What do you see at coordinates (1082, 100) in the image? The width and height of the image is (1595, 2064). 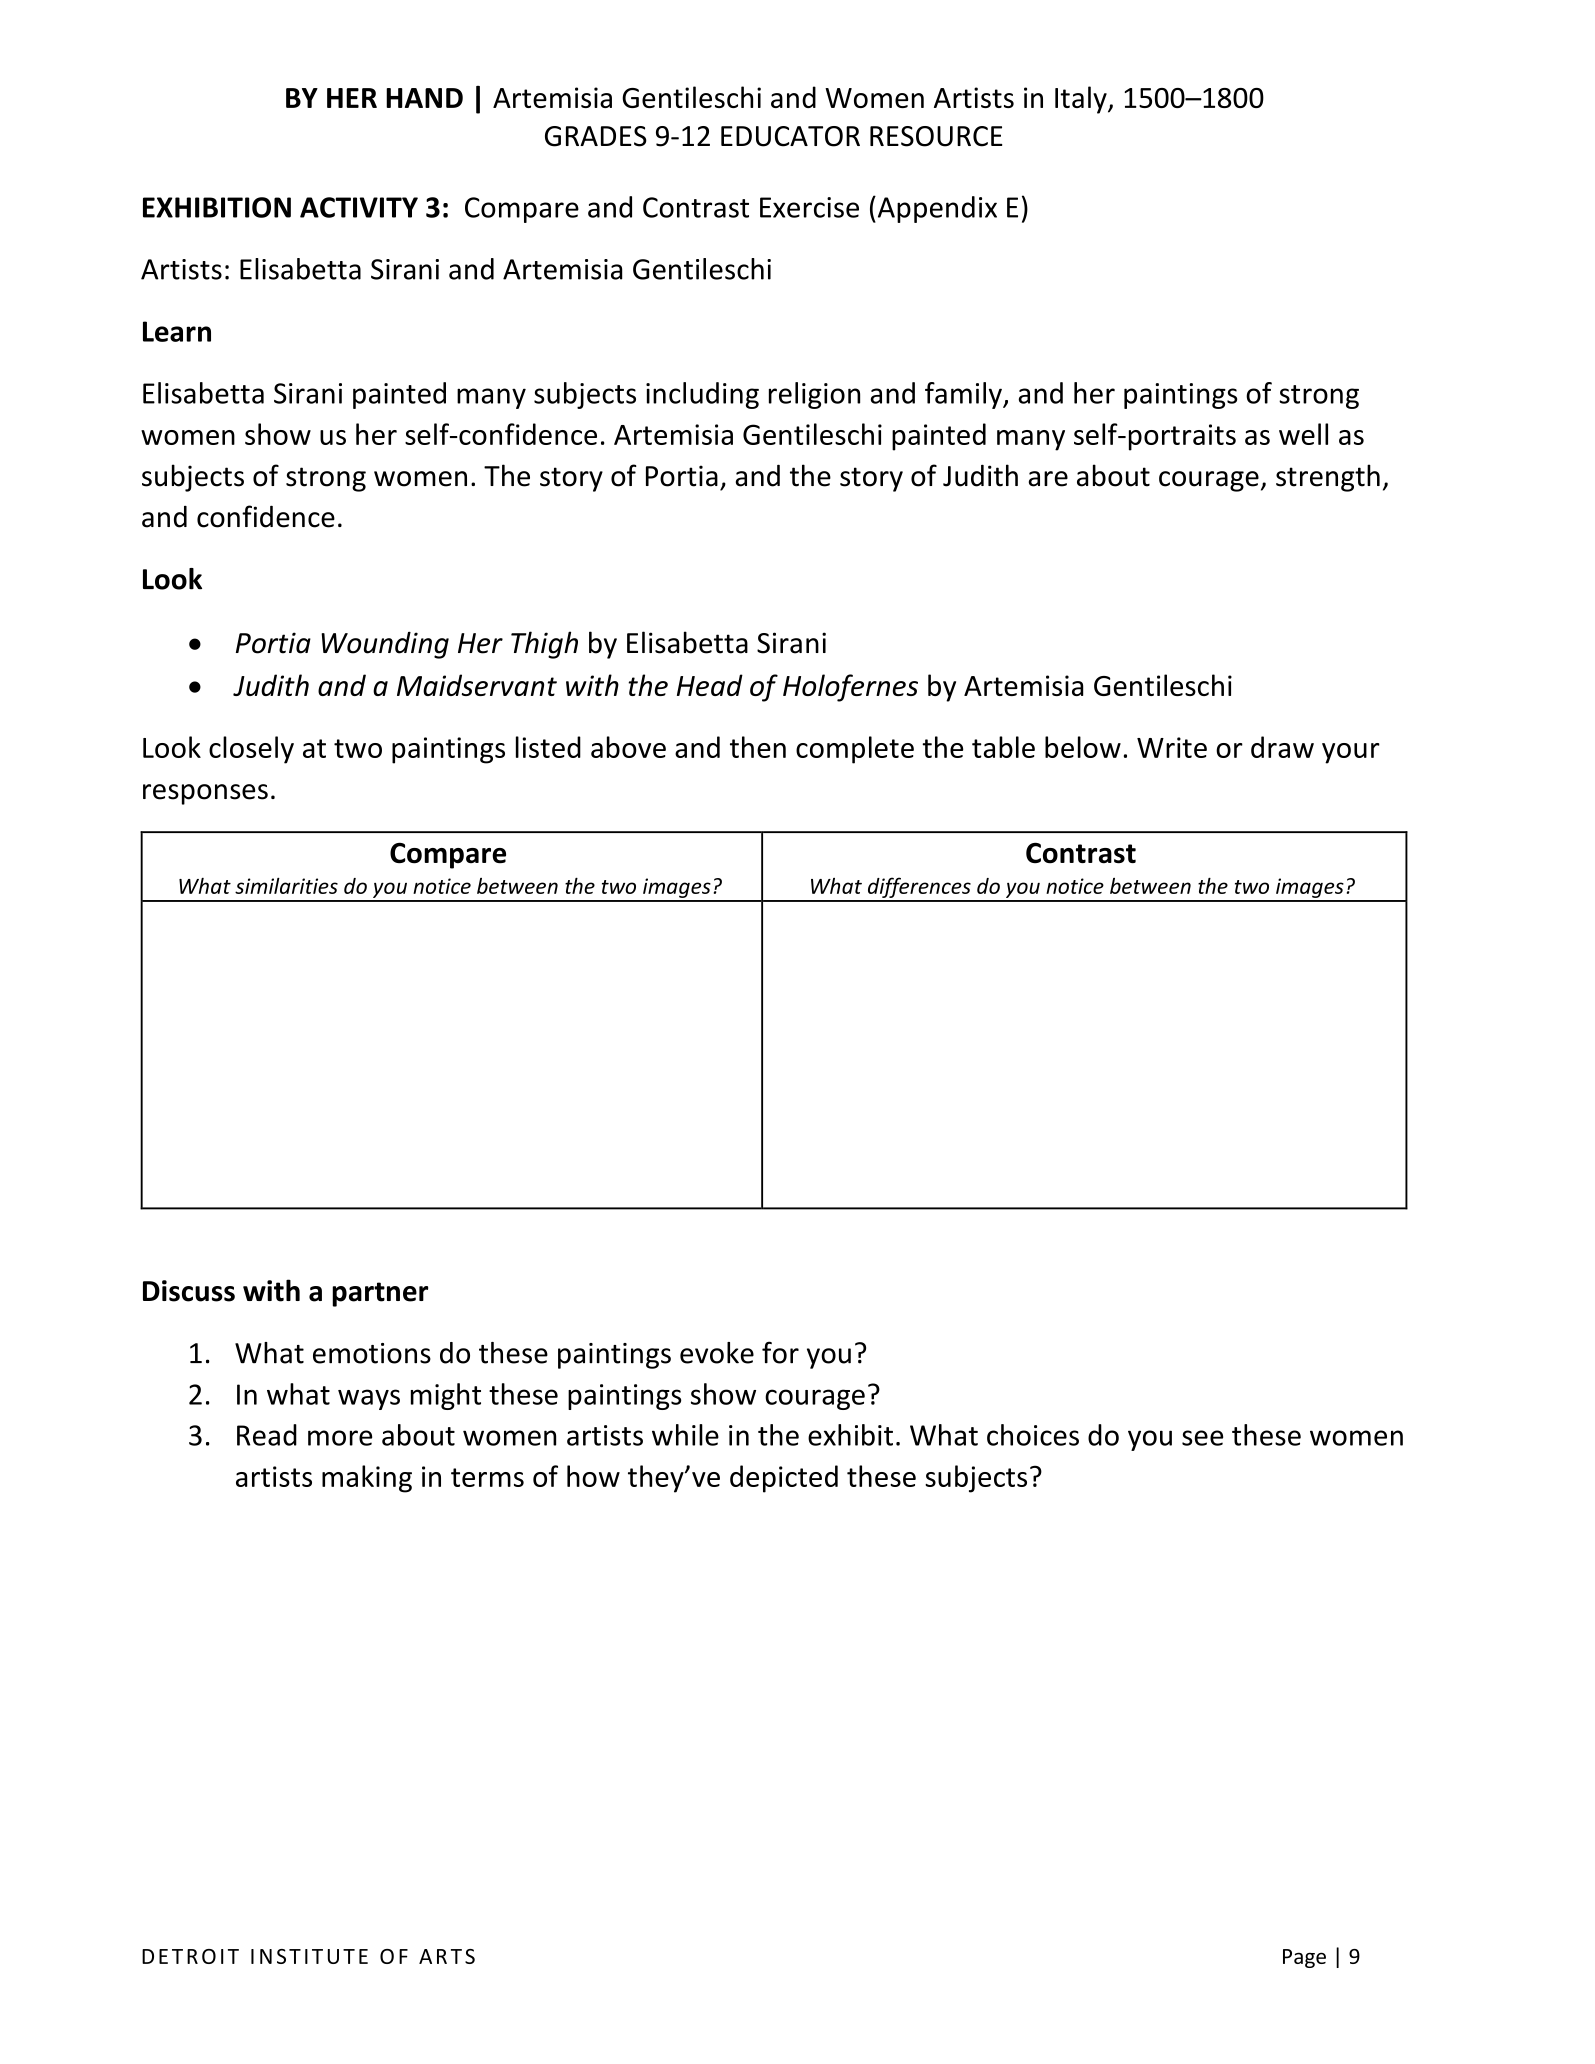 I see `Italy` at bounding box center [1082, 100].
